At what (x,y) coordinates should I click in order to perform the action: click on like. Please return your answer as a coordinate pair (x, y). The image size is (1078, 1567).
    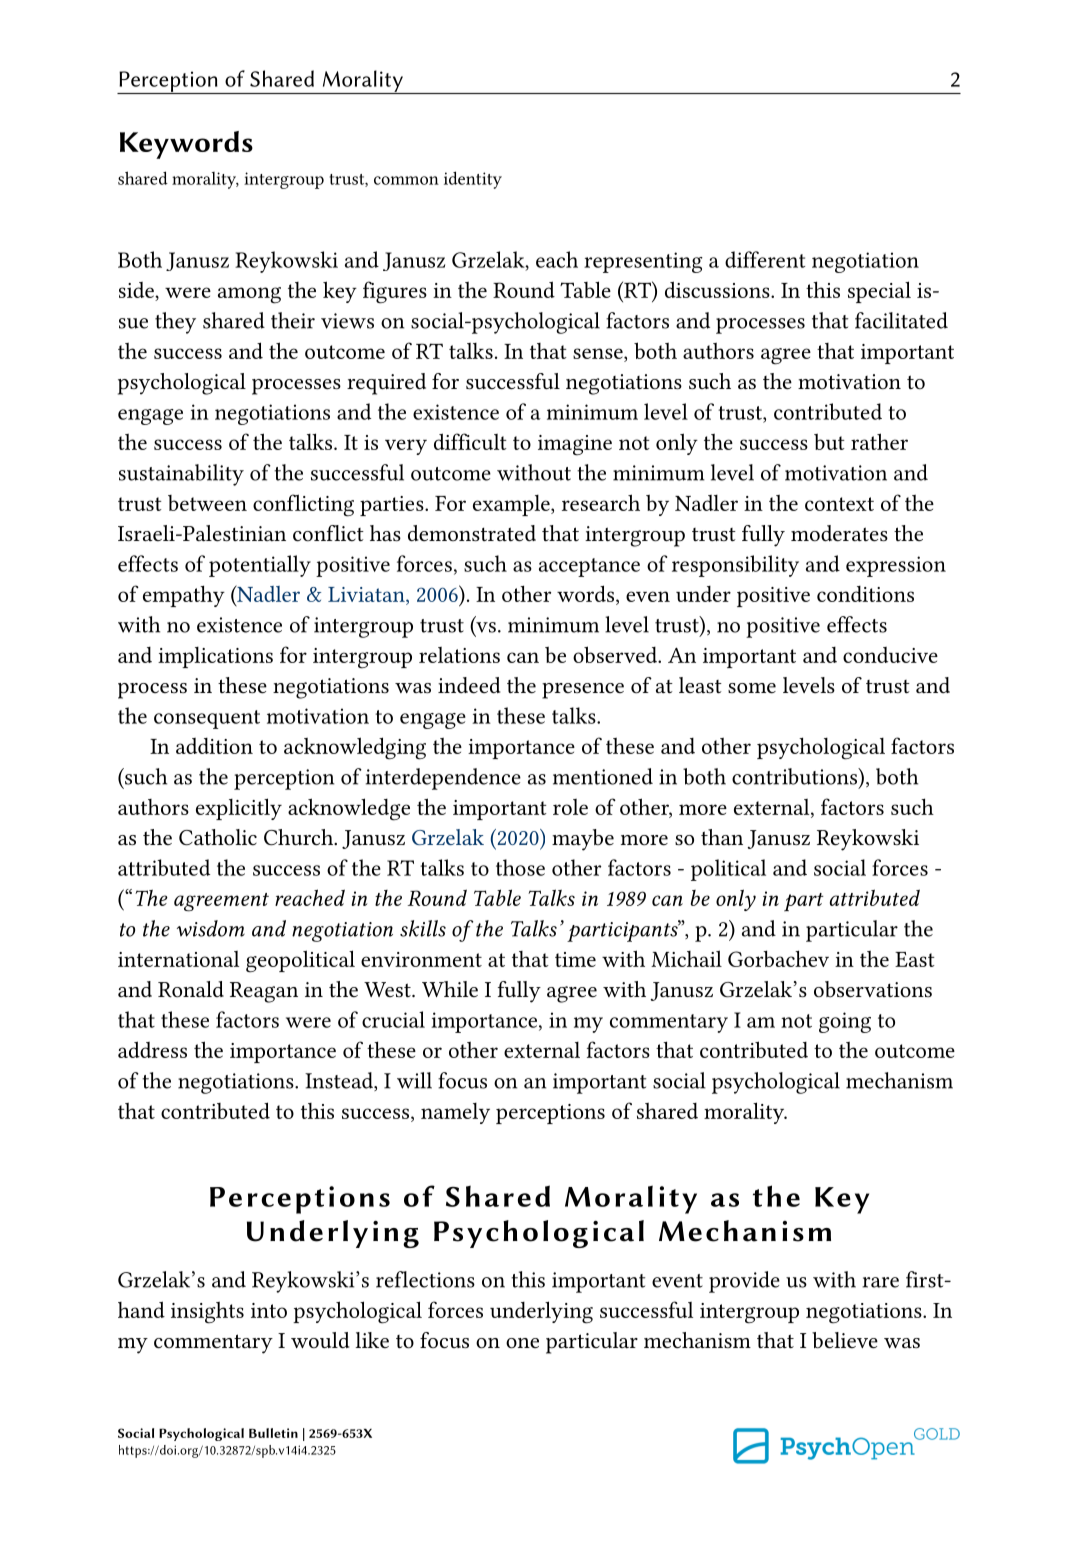
    Looking at the image, I should click on (372, 1340).
